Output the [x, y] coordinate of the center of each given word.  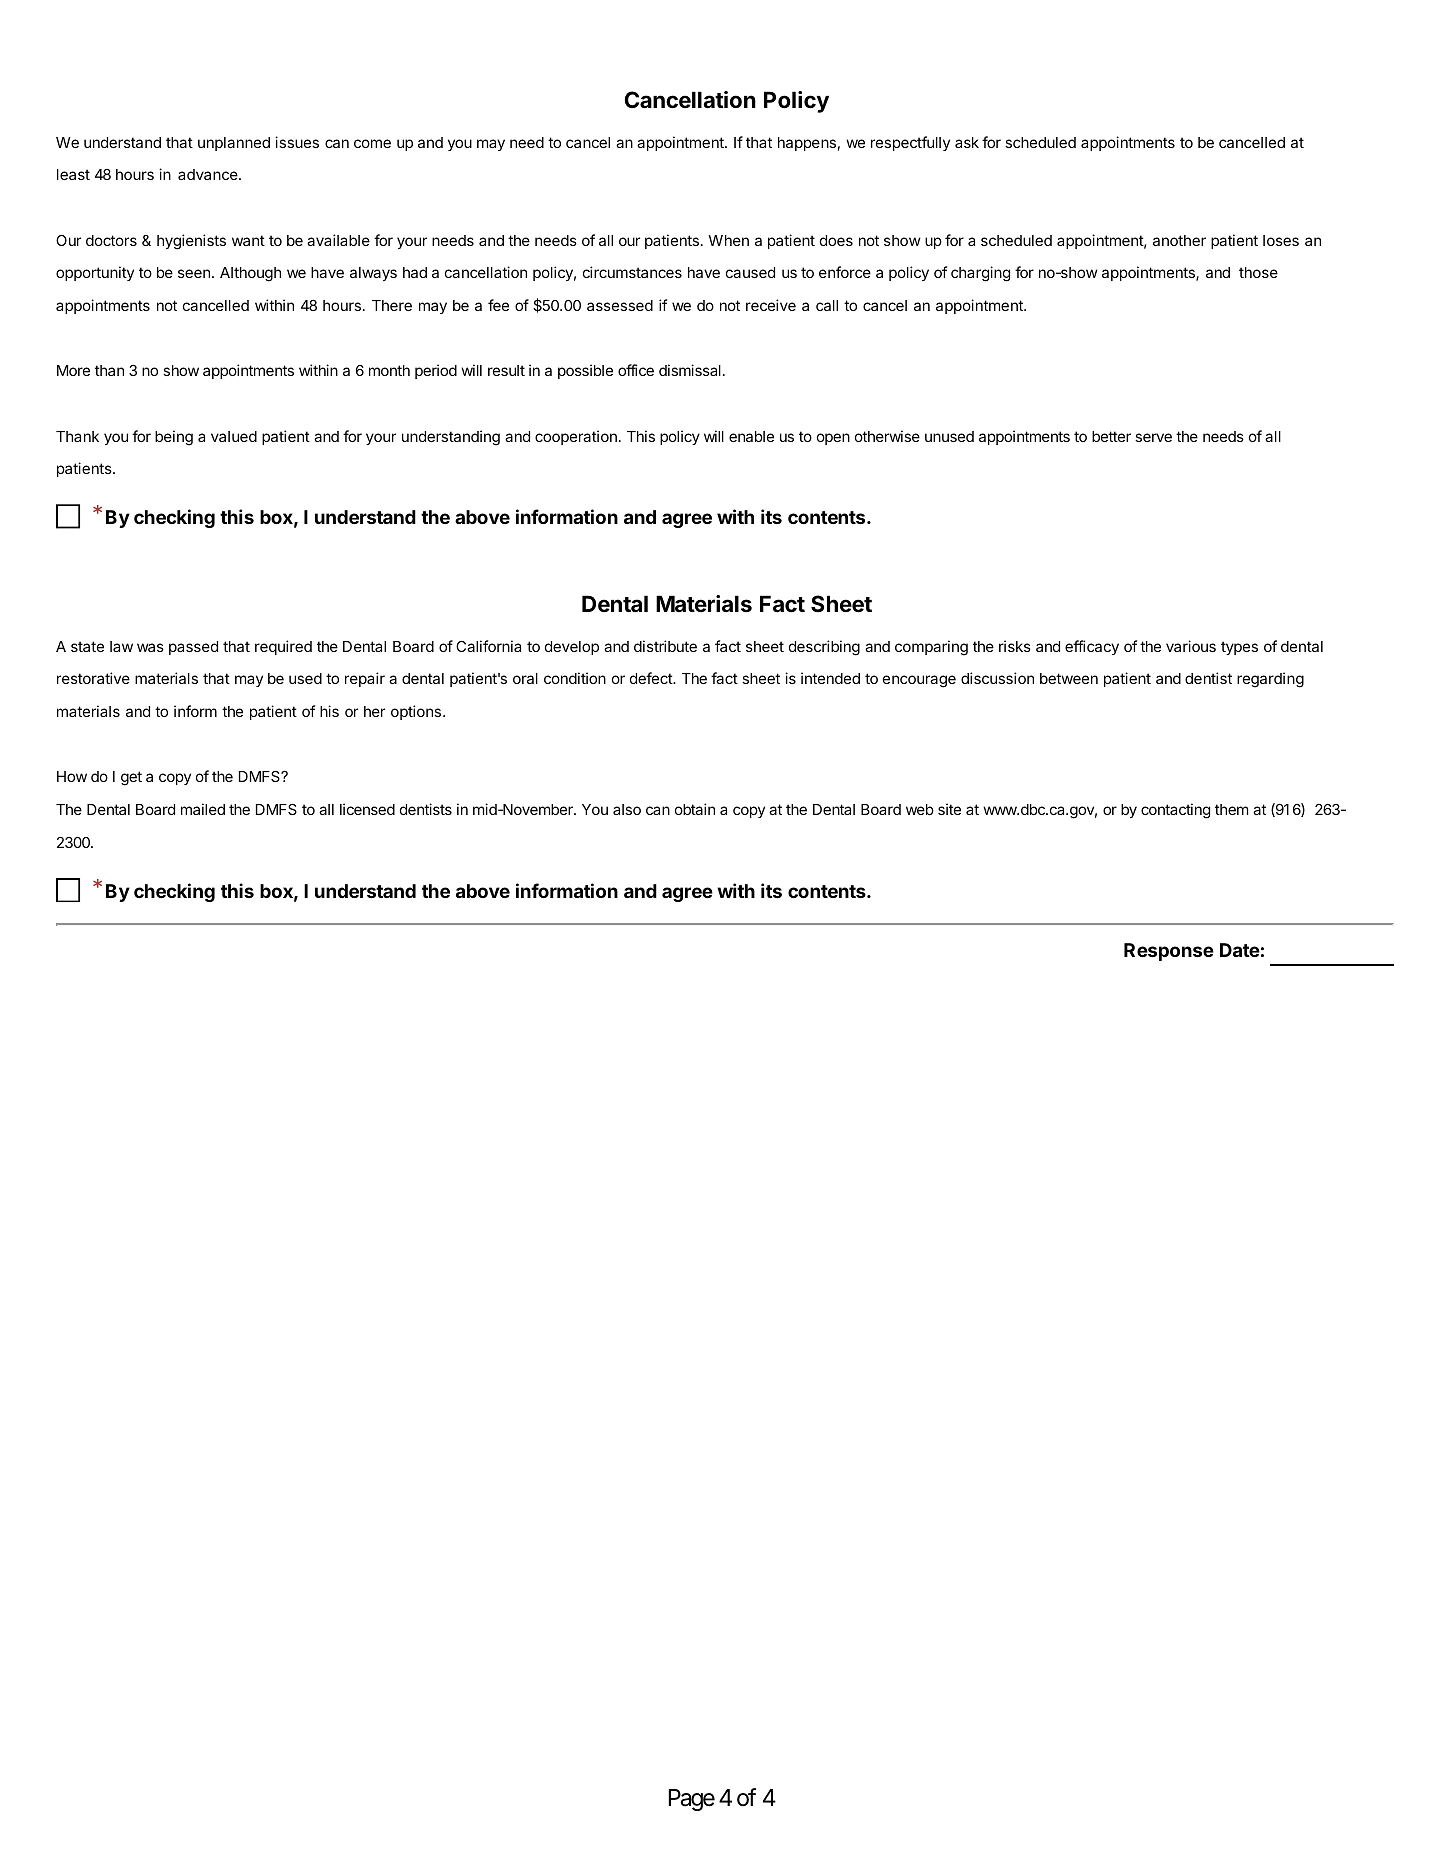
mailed [203, 809]
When [728, 240]
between [1069, 678]
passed [193, 648]
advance [209, 174]
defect [652, 678]
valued [234, 436]
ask [967, 142]
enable [751, 436]
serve [1153, 437]
